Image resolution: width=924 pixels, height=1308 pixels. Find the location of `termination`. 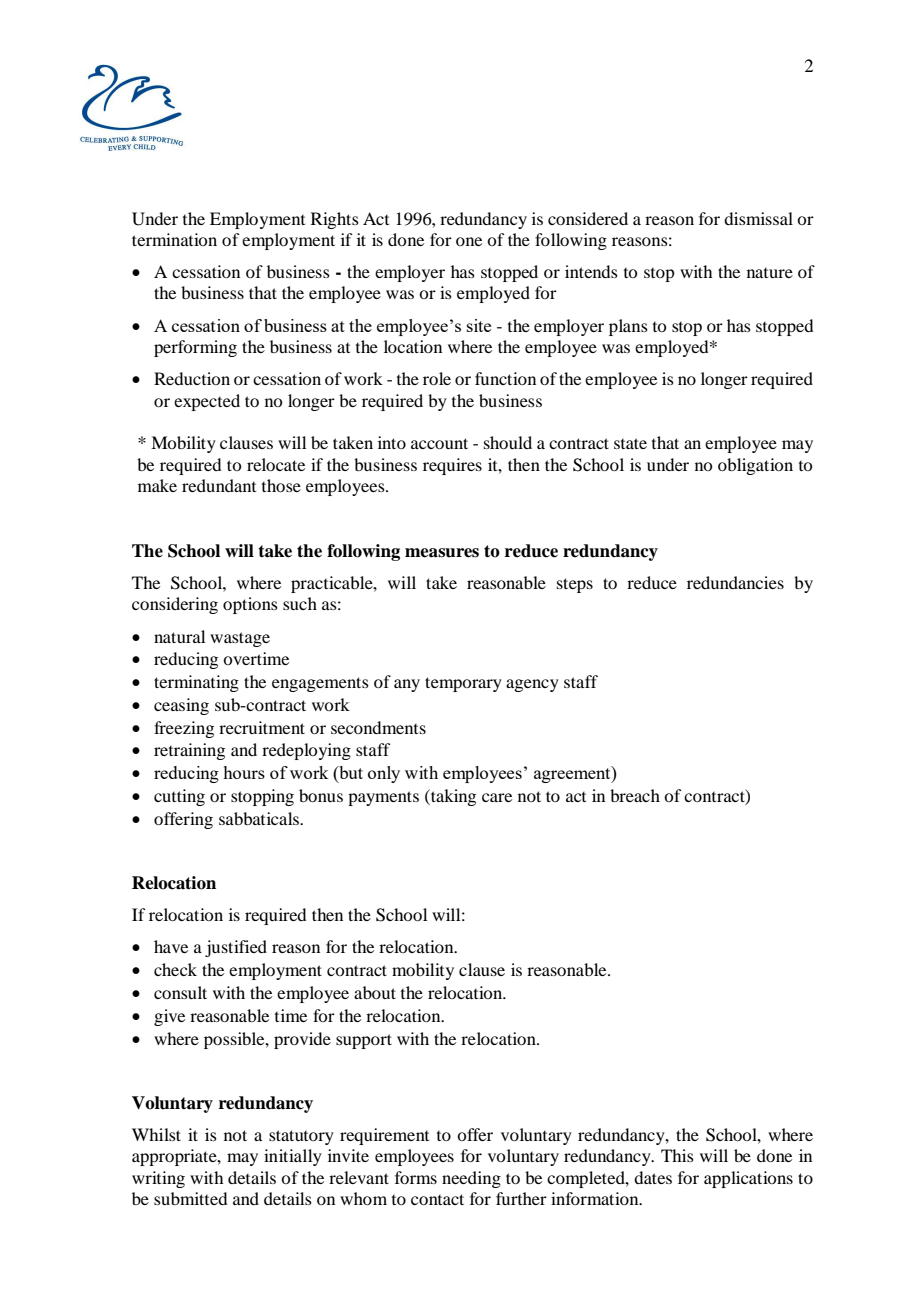

termination is located at coordinates (174, 239).
